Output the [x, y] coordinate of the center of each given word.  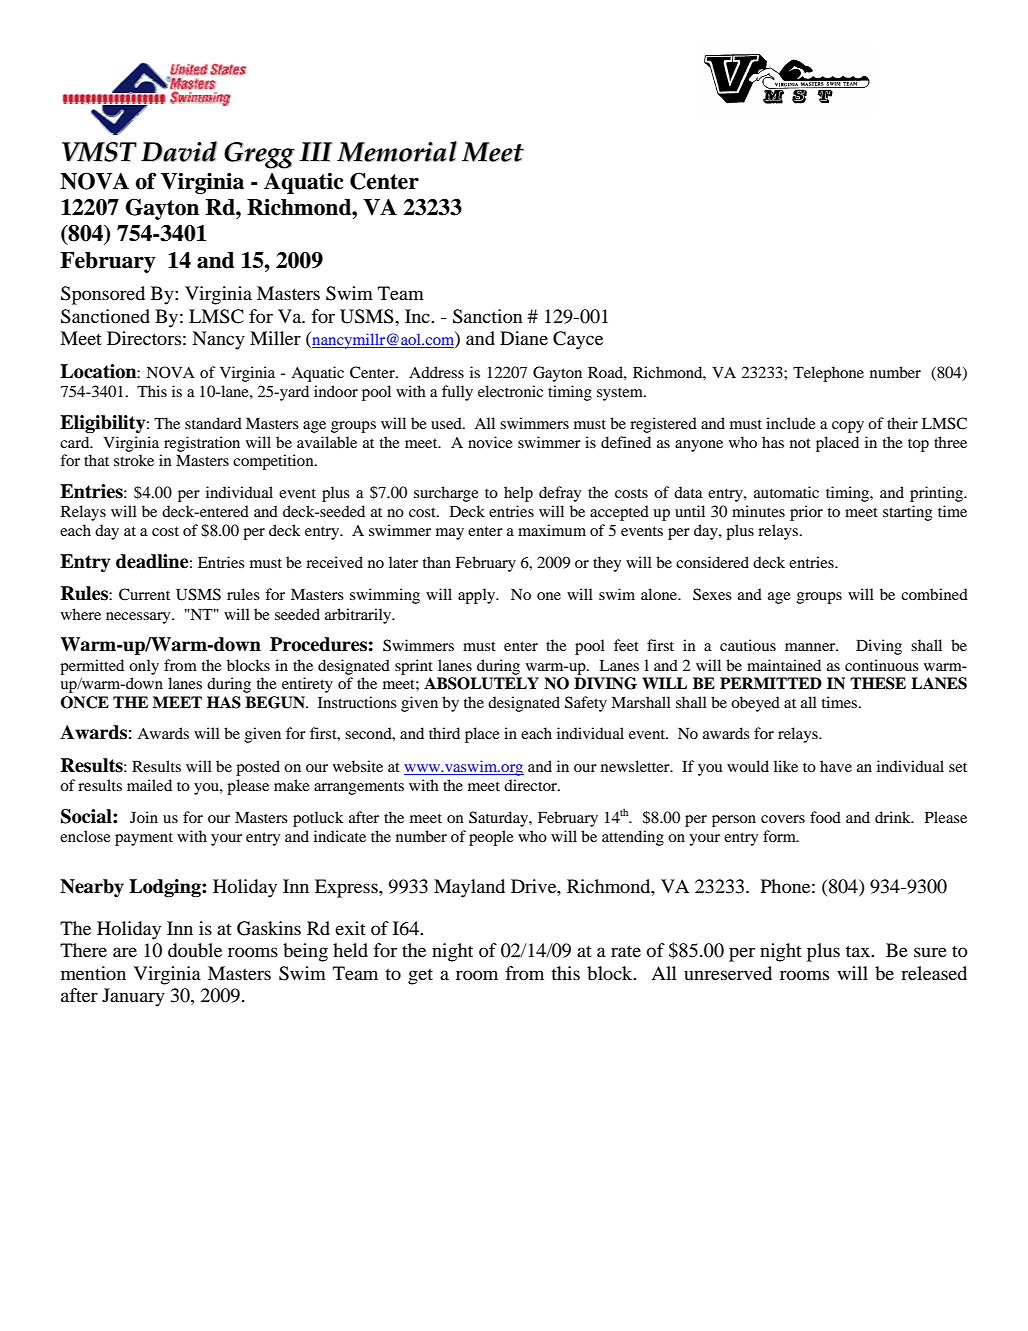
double [195, 950]
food [825, 817]
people [491, 838]
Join [144, 817]
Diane [524, 338]
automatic [786, 492]
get [420, 976]
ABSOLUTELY [481, 683]
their [902, 423]
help [518, 494]
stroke [134, 460]
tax [859, 951]
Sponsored [103, 295]
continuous [882, 665]
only [144, 667]
